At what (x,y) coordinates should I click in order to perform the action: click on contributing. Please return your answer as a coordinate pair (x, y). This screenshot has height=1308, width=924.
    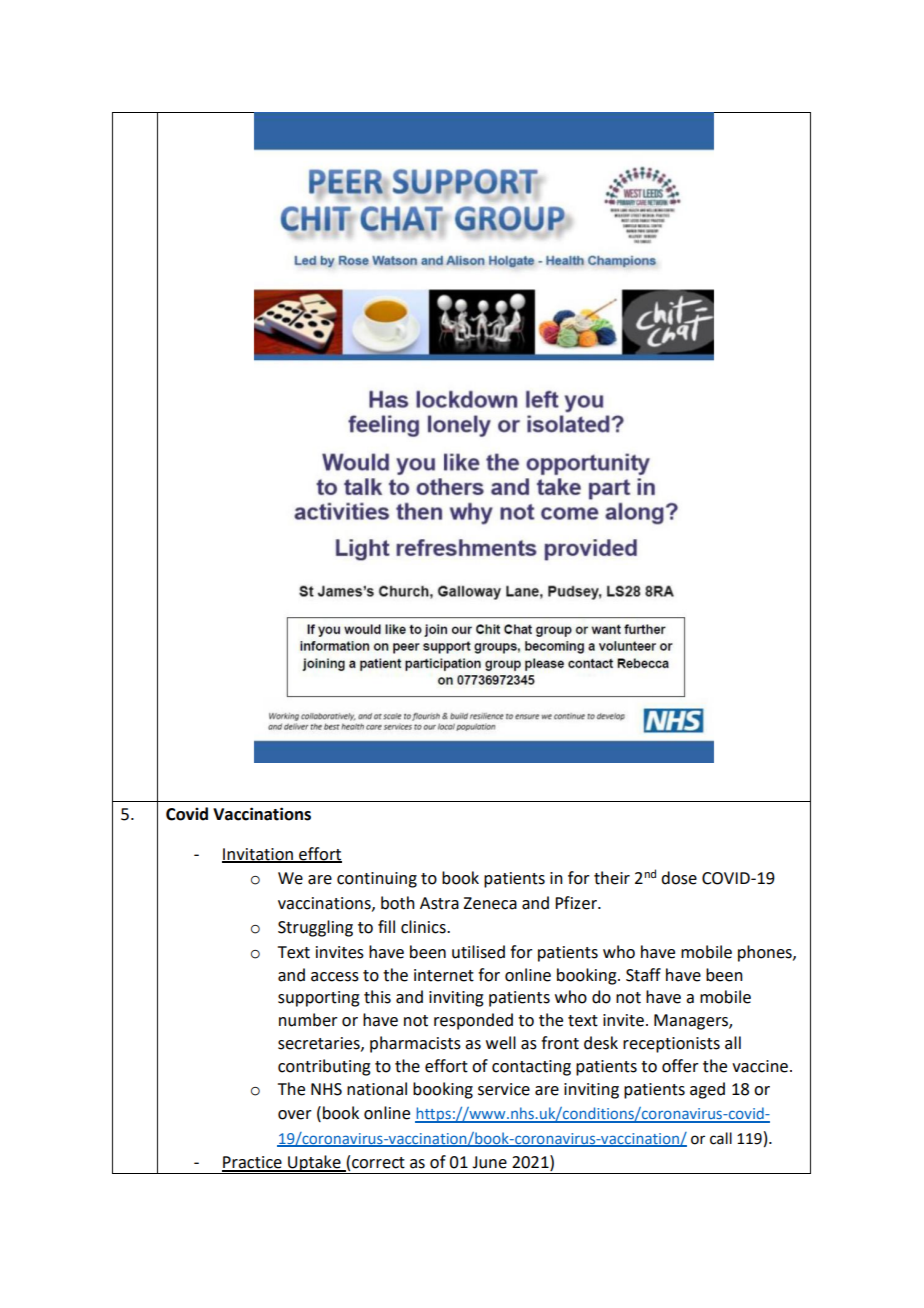
    Looking at the image, I should click on (324, 1067).
